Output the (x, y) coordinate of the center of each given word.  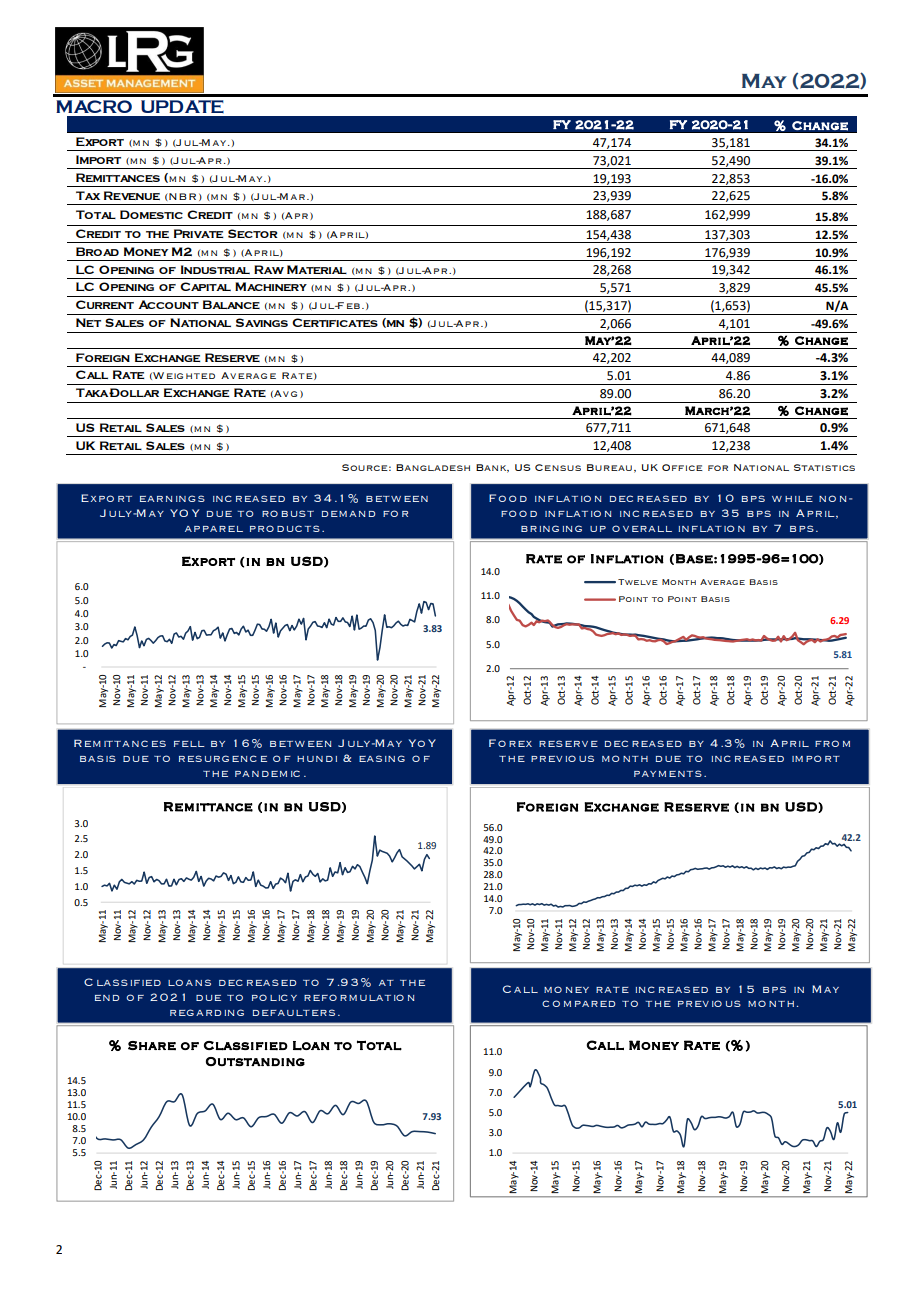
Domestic (151, 214)
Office (682, 467)
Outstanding (255, 1061)
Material (317, 269)
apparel (214, 529)
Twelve (638, 582)
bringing (551, 528)
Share (152, 1045)
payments (668, 773)
